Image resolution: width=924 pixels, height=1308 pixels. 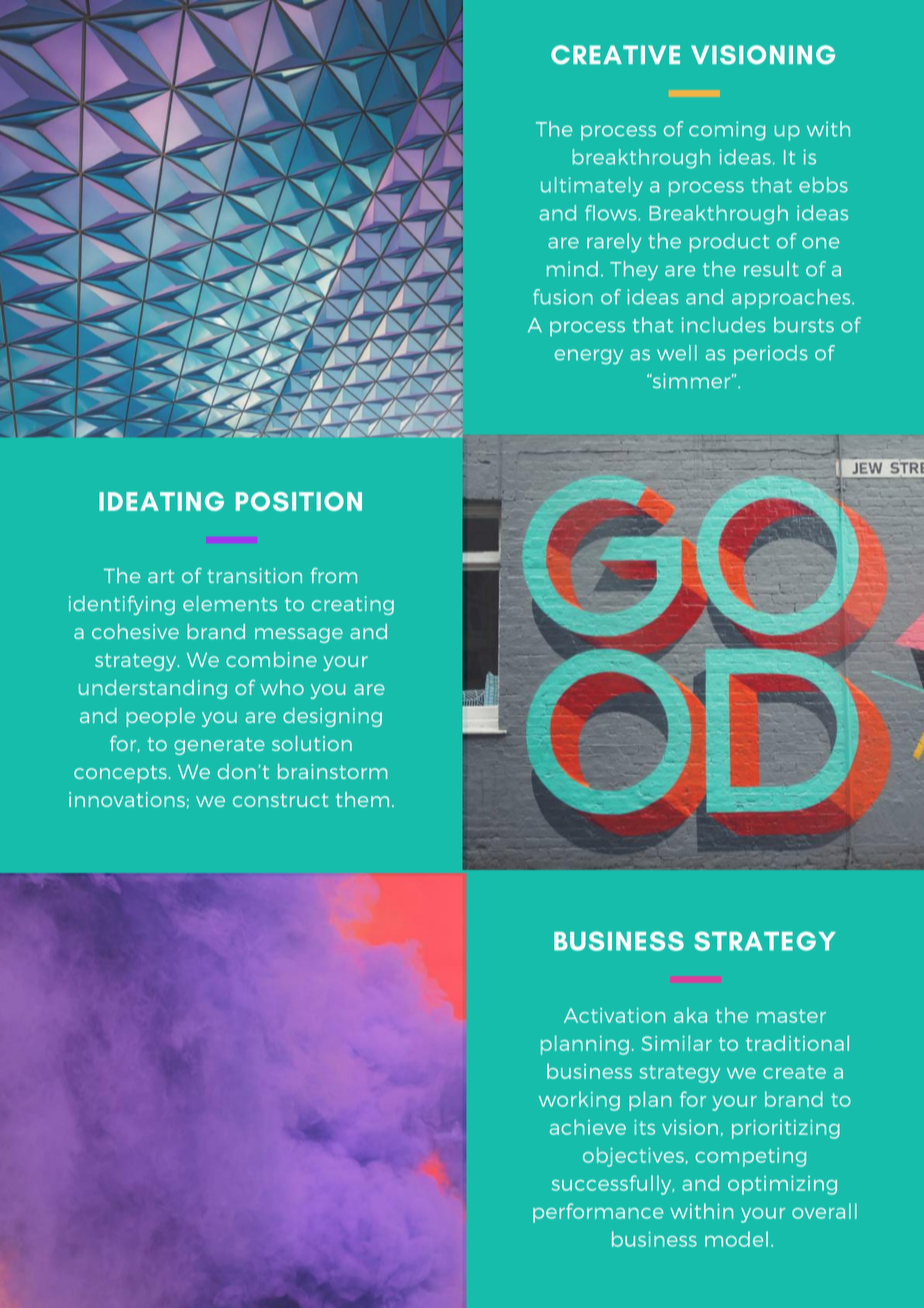 I want to click on construct, so click(x=280, y=800).
